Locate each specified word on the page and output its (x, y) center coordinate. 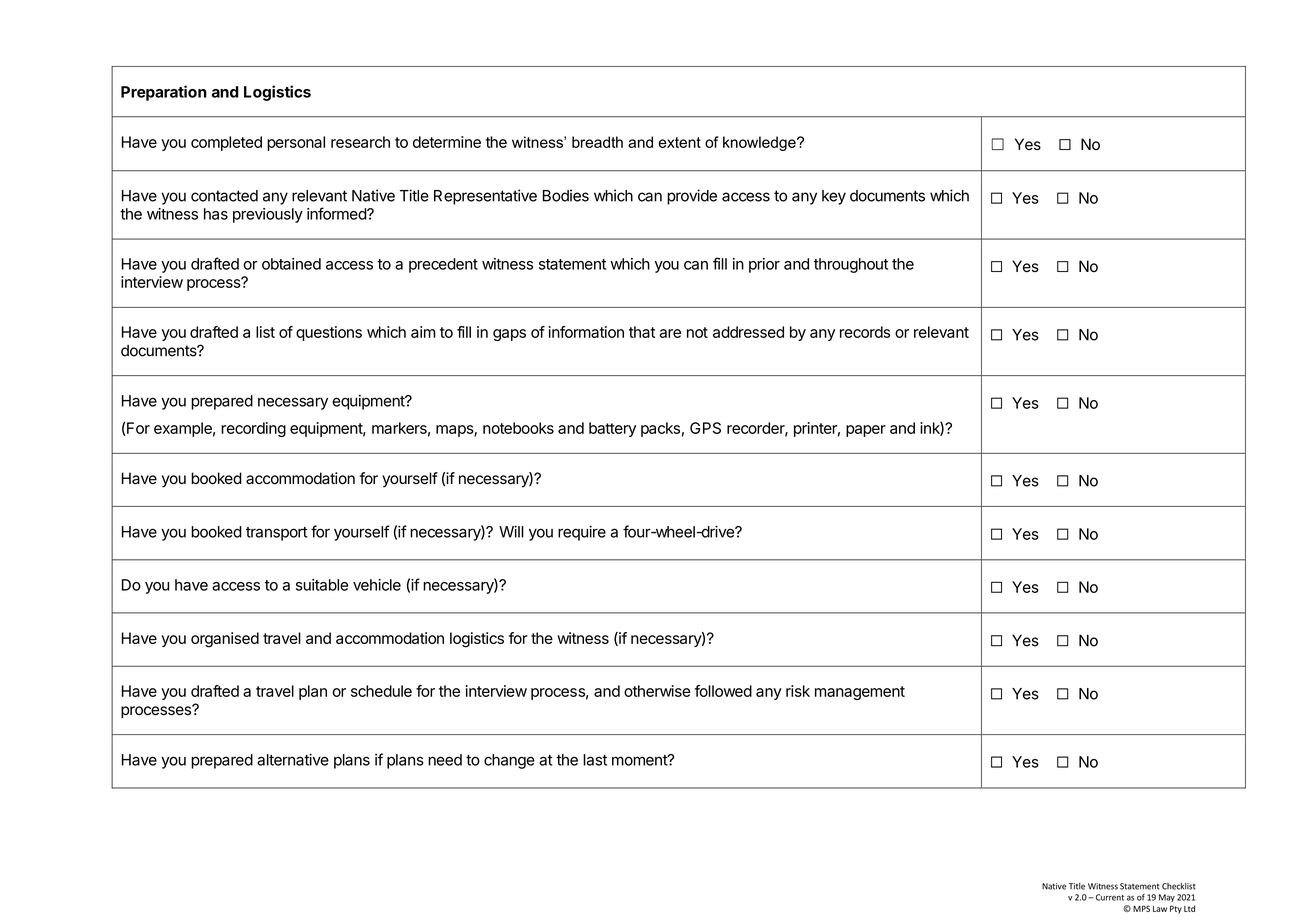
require (582, 533)
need (445, 760)
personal (296, 143)
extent (679, 142)
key (834, 197)
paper (866, 431)
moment (640, 760)
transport (277, 534)
